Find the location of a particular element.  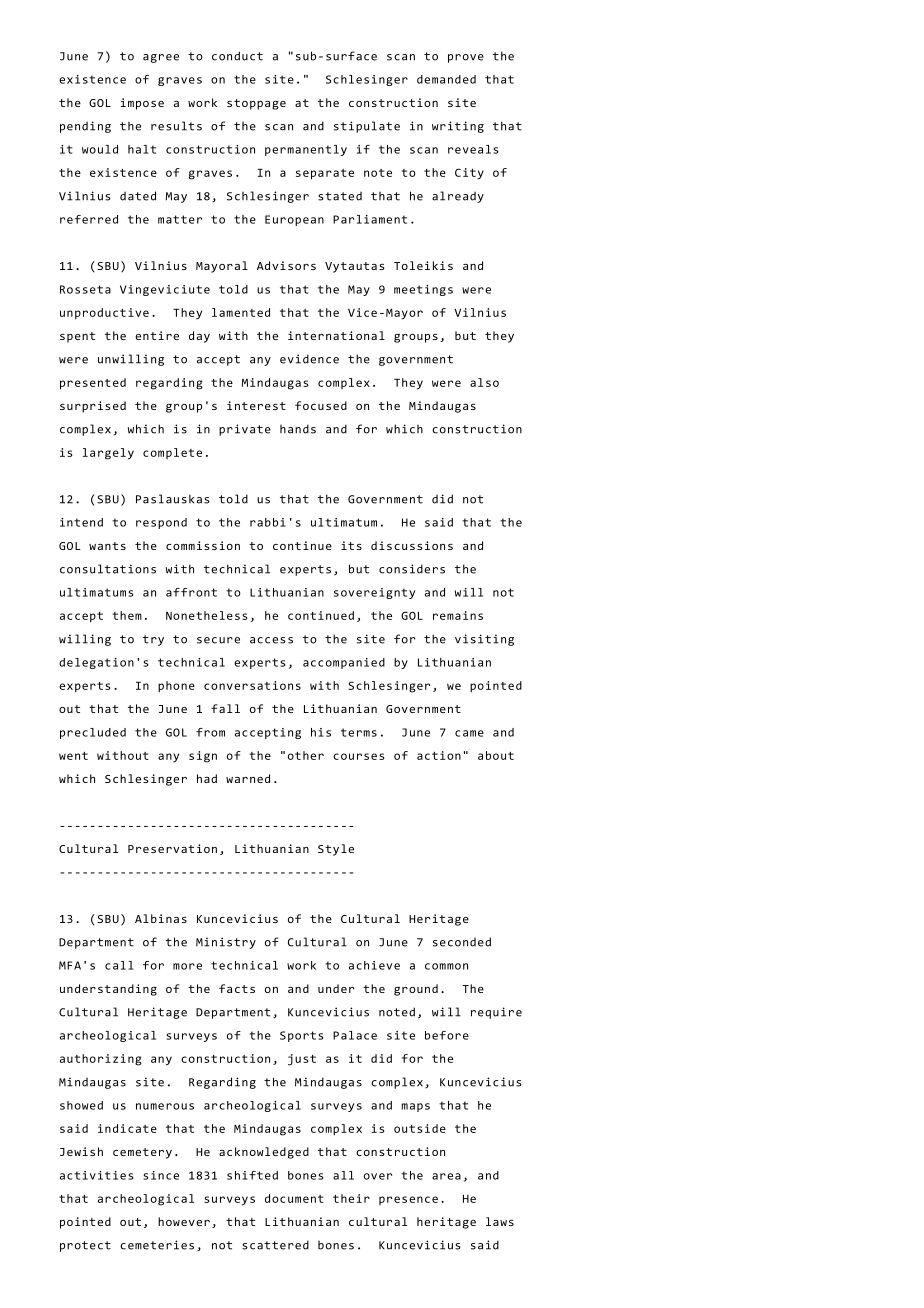

presented is located at coordinates (93, 384).
